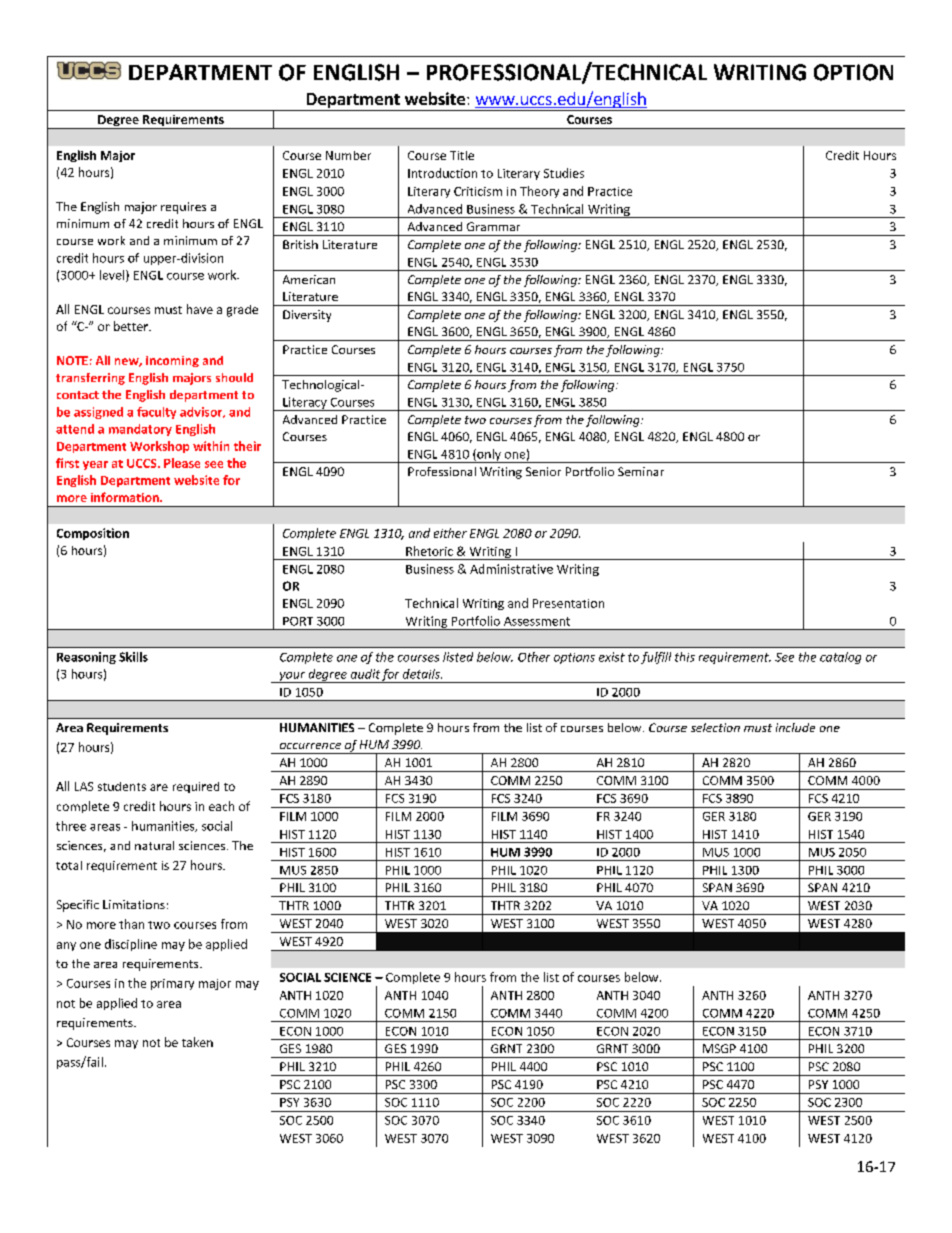 The image size is (952, 1233). Describe the element at coordinates (122, 786) in the image. I see `students` at that location.
